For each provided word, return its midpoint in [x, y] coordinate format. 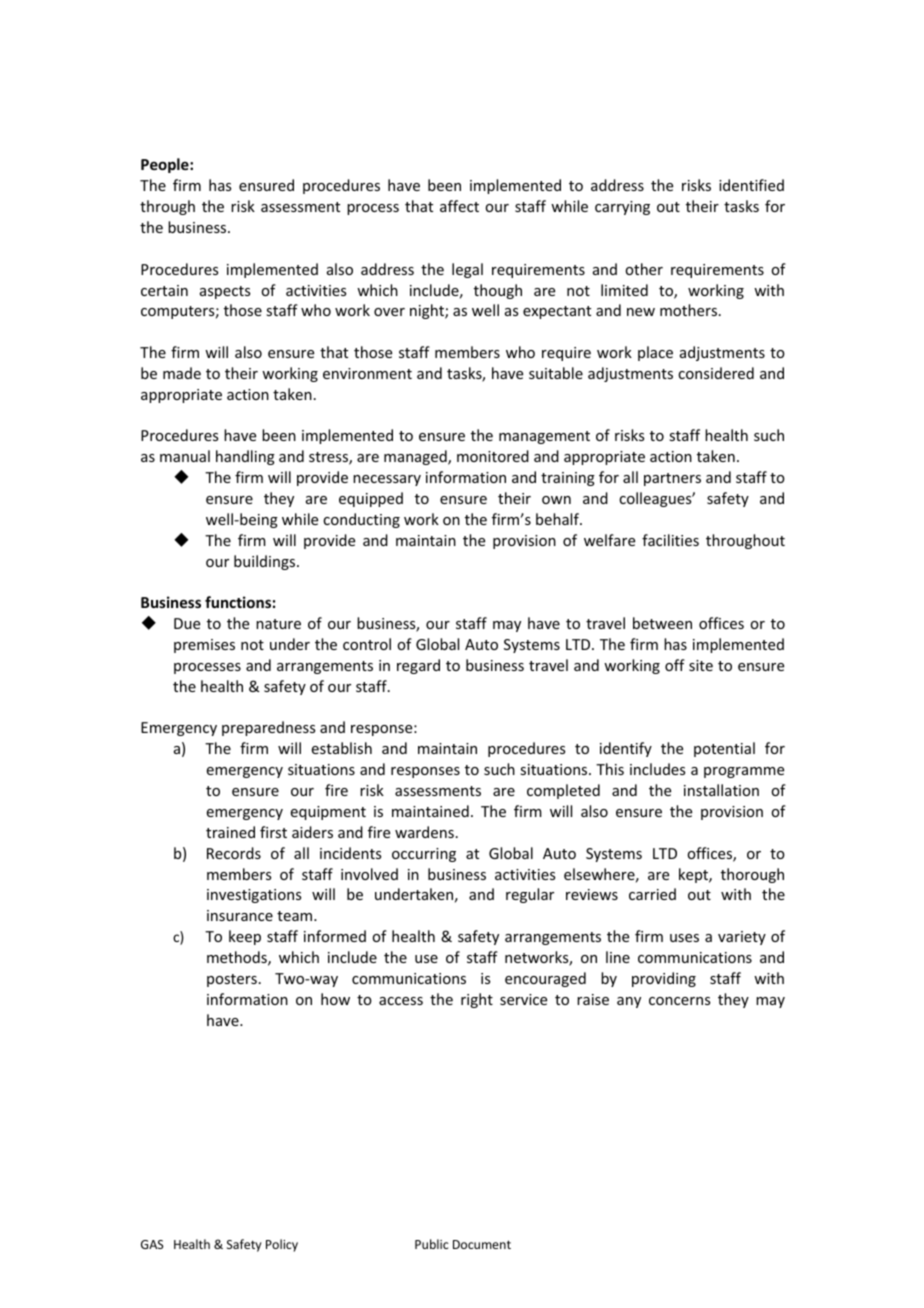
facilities [670, 540]
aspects [225, 292]
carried [652, 894]
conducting [361, 520]
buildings [266, 562]
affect [459, 206]
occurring [424, 855]
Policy [282, 1245]
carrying [622, 208]
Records [234, 853]
